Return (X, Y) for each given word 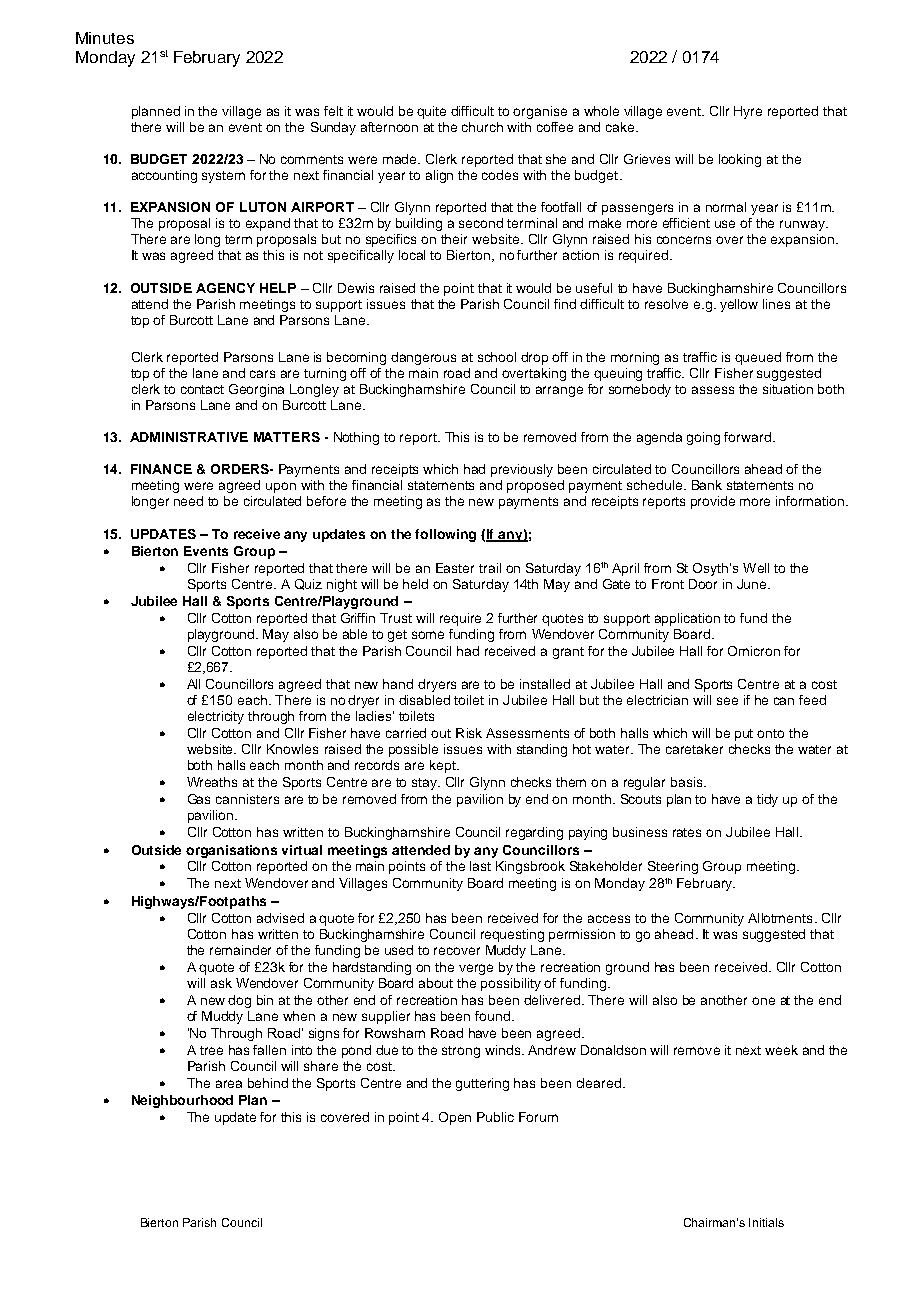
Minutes (105, 38)
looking (740, 160)
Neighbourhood (182, 1101)
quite (431, 112)
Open (455, 1118)
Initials (766, 1222)
